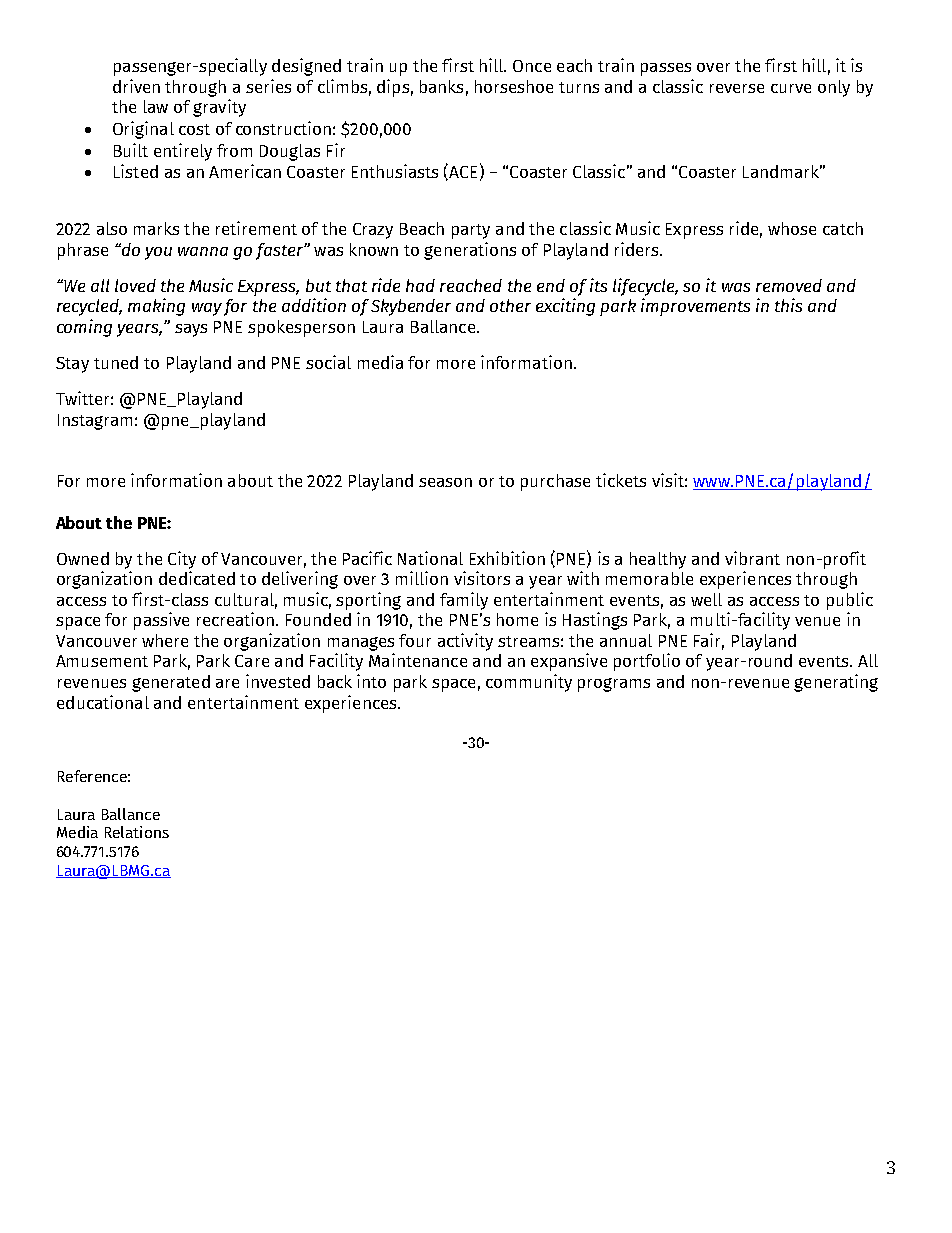 The image size is (952, 1233). What do you see at coordinates (510, 305) in the screenshot?
I see `other` at bounding box center [510, 305].
